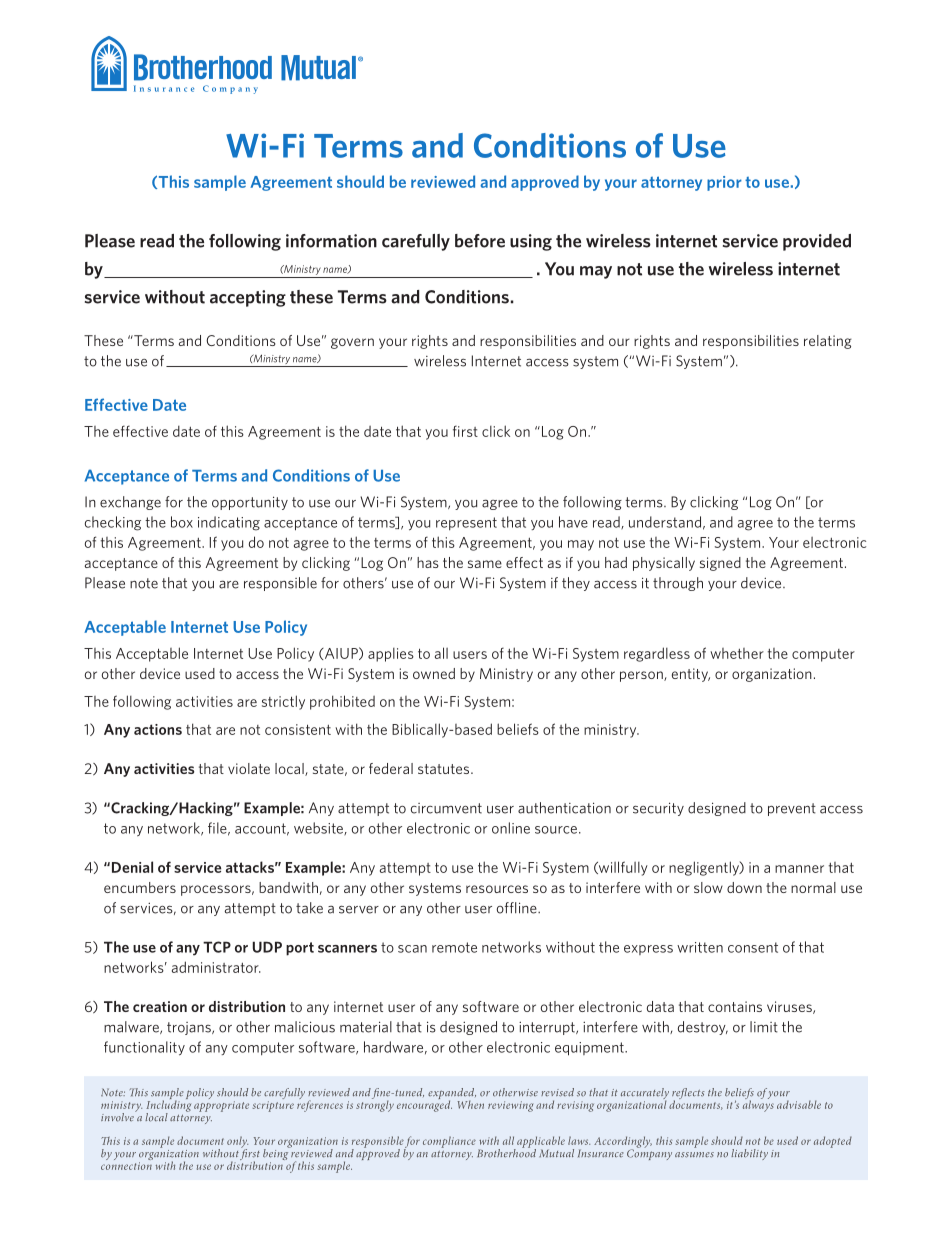  Describe the element at coordinates (158, 729) in the screenshot. I see `actions` at that location.
